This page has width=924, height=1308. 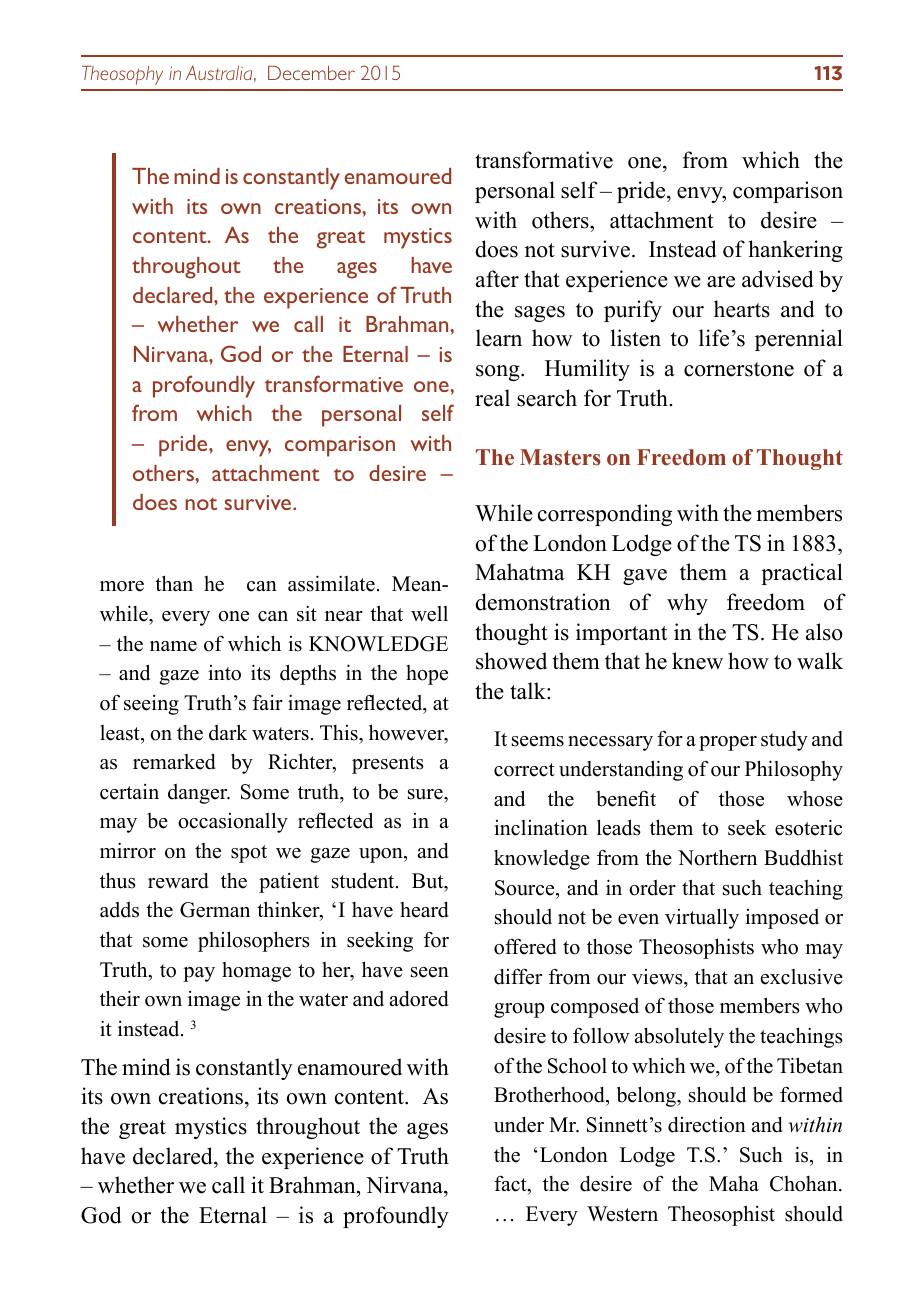 What do you see at coordinates (233, 822) in the page?
I see `occasionally` at bounding box center [233, 822].
